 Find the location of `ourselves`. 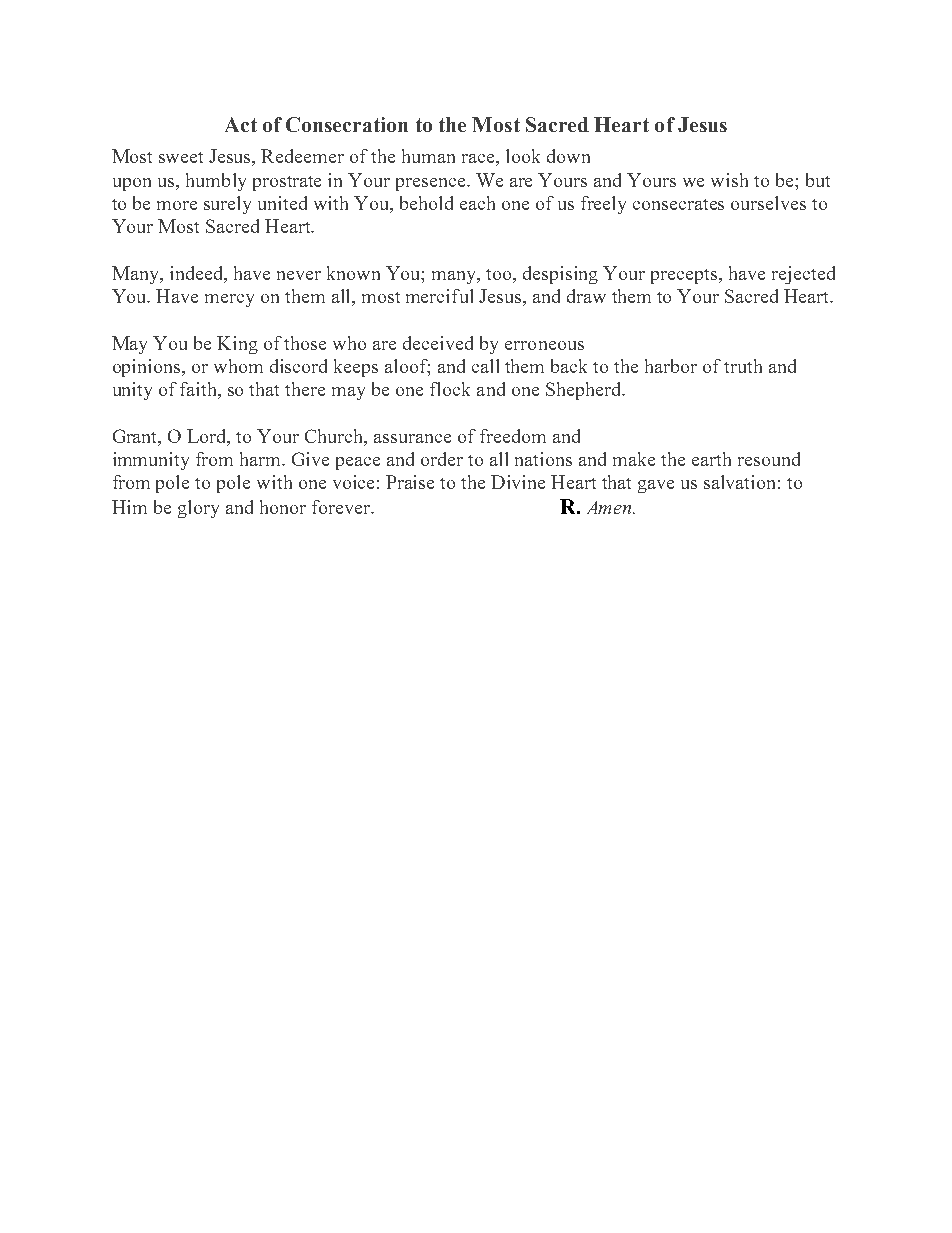

ourselves is located at coordinates (768, 203).
